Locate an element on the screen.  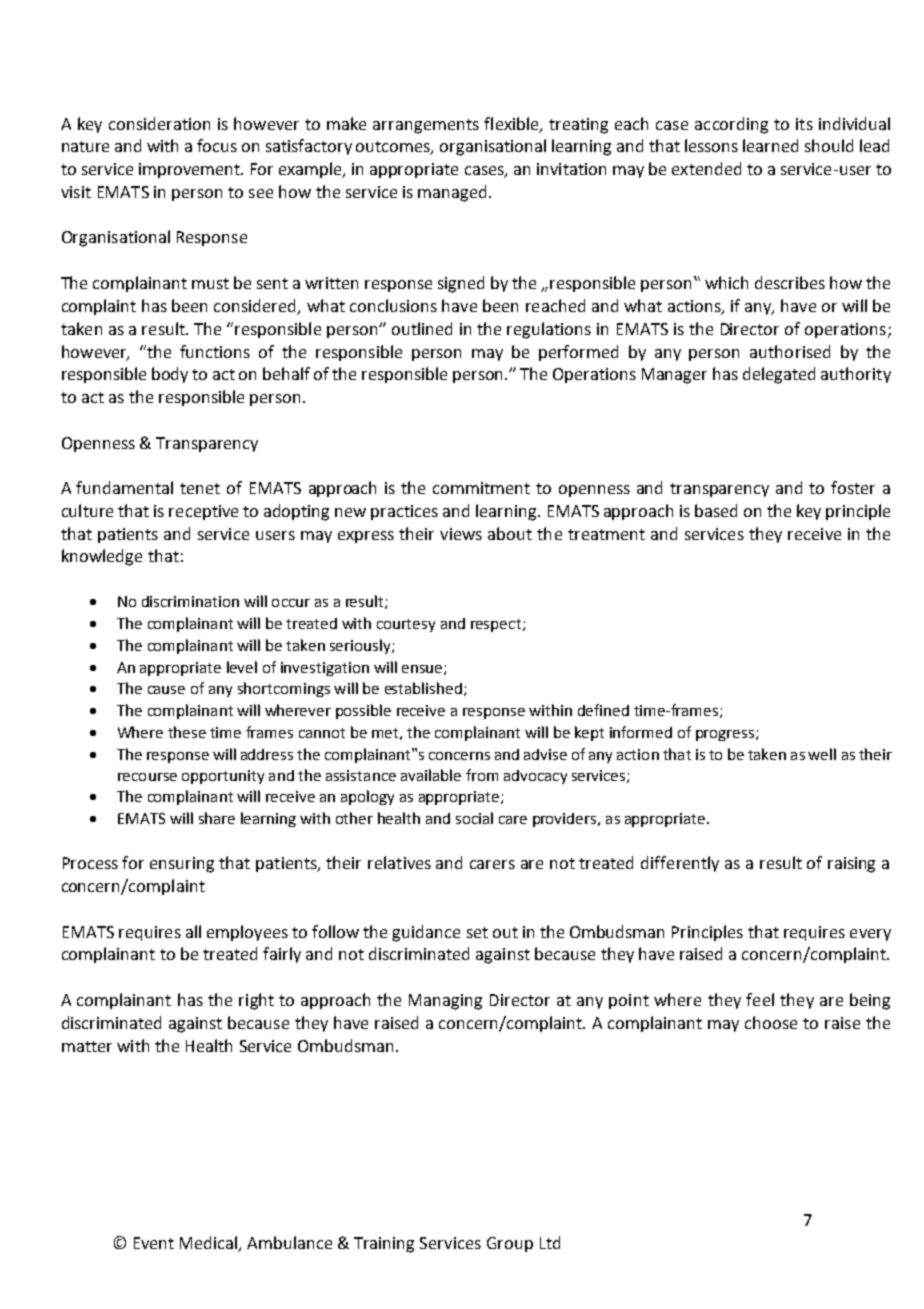
managed is located at coordinates (452, 193).
